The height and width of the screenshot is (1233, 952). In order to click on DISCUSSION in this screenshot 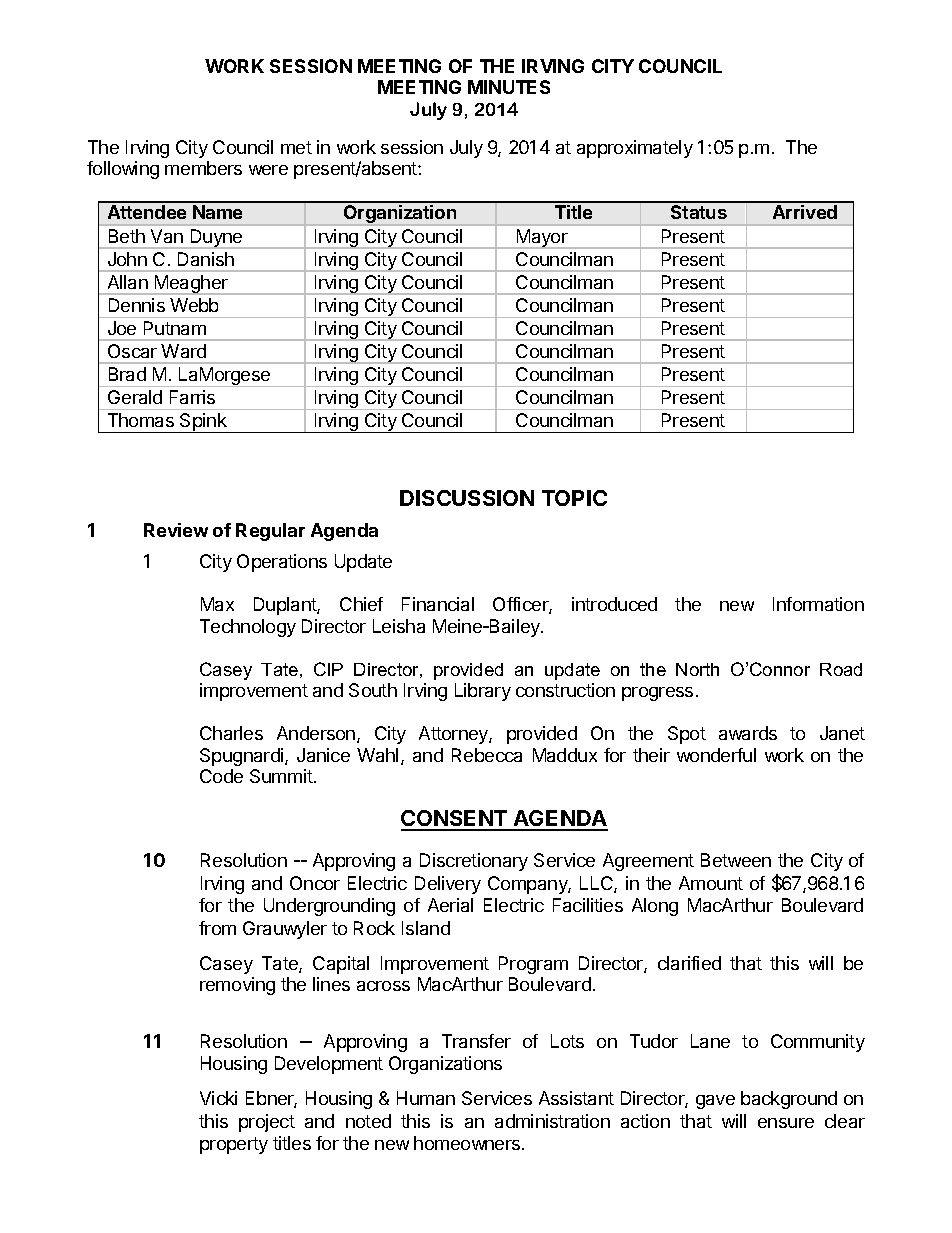, I will do `click(467, 498)`.
